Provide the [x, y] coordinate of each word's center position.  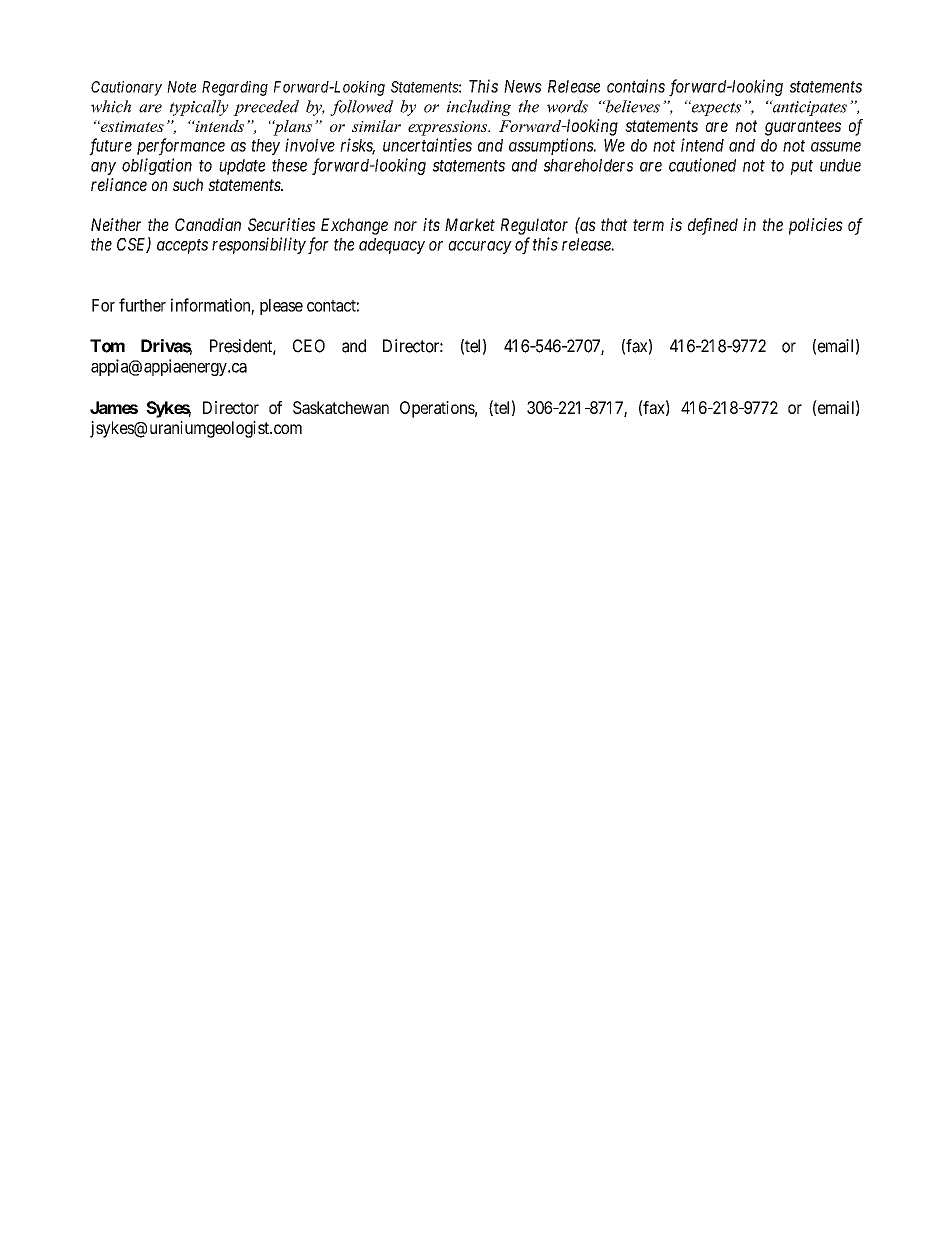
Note [181, 87]
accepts [182, 246]
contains [636, 86]
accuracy [480, 247]
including [479, 108]
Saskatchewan [341, 407]
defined [713, 226]
